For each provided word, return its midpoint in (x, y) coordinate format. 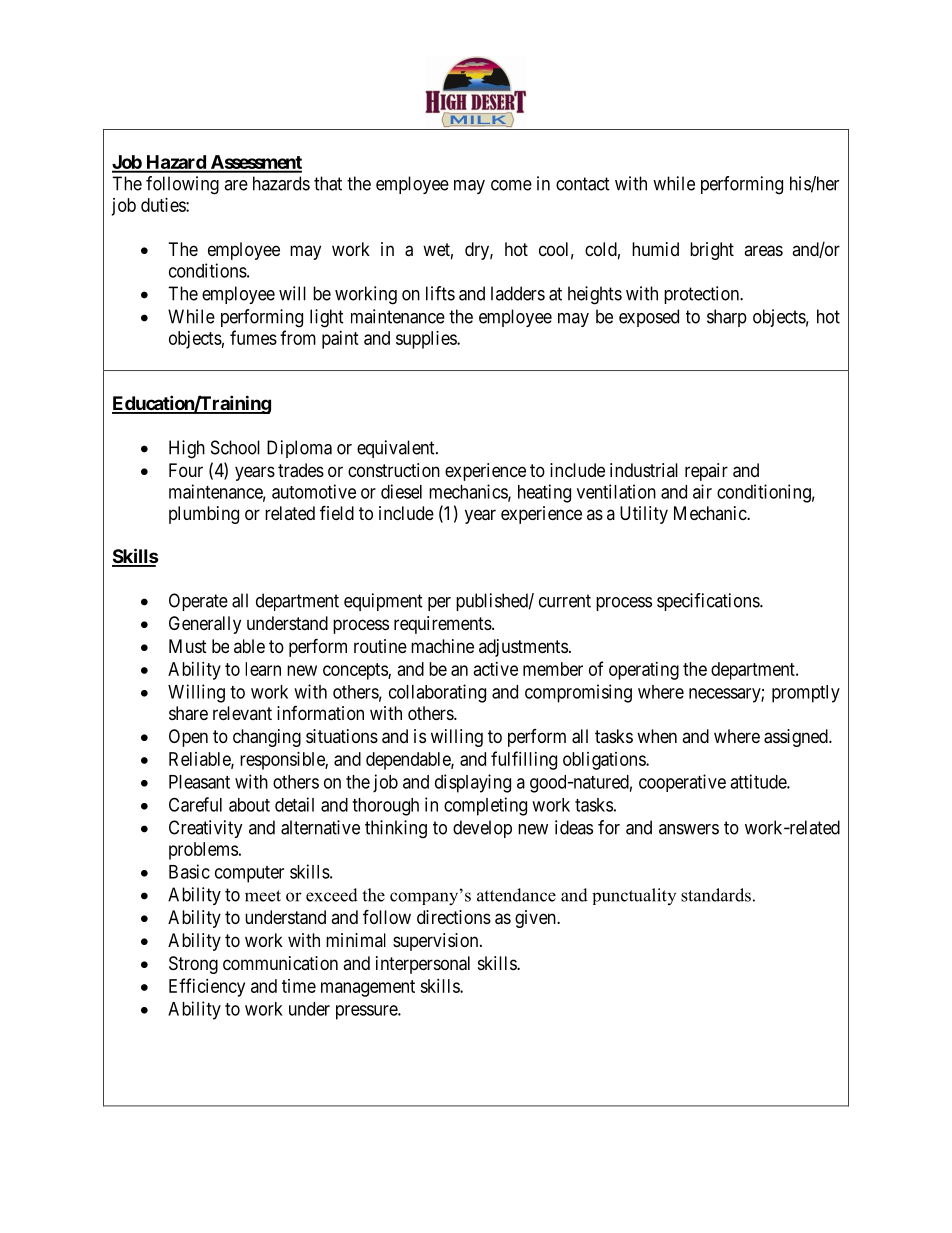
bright (712, 251)
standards (716, 895)
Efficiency (207, 987)
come (511, 185)
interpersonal (423, 965)
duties (164, 205)
